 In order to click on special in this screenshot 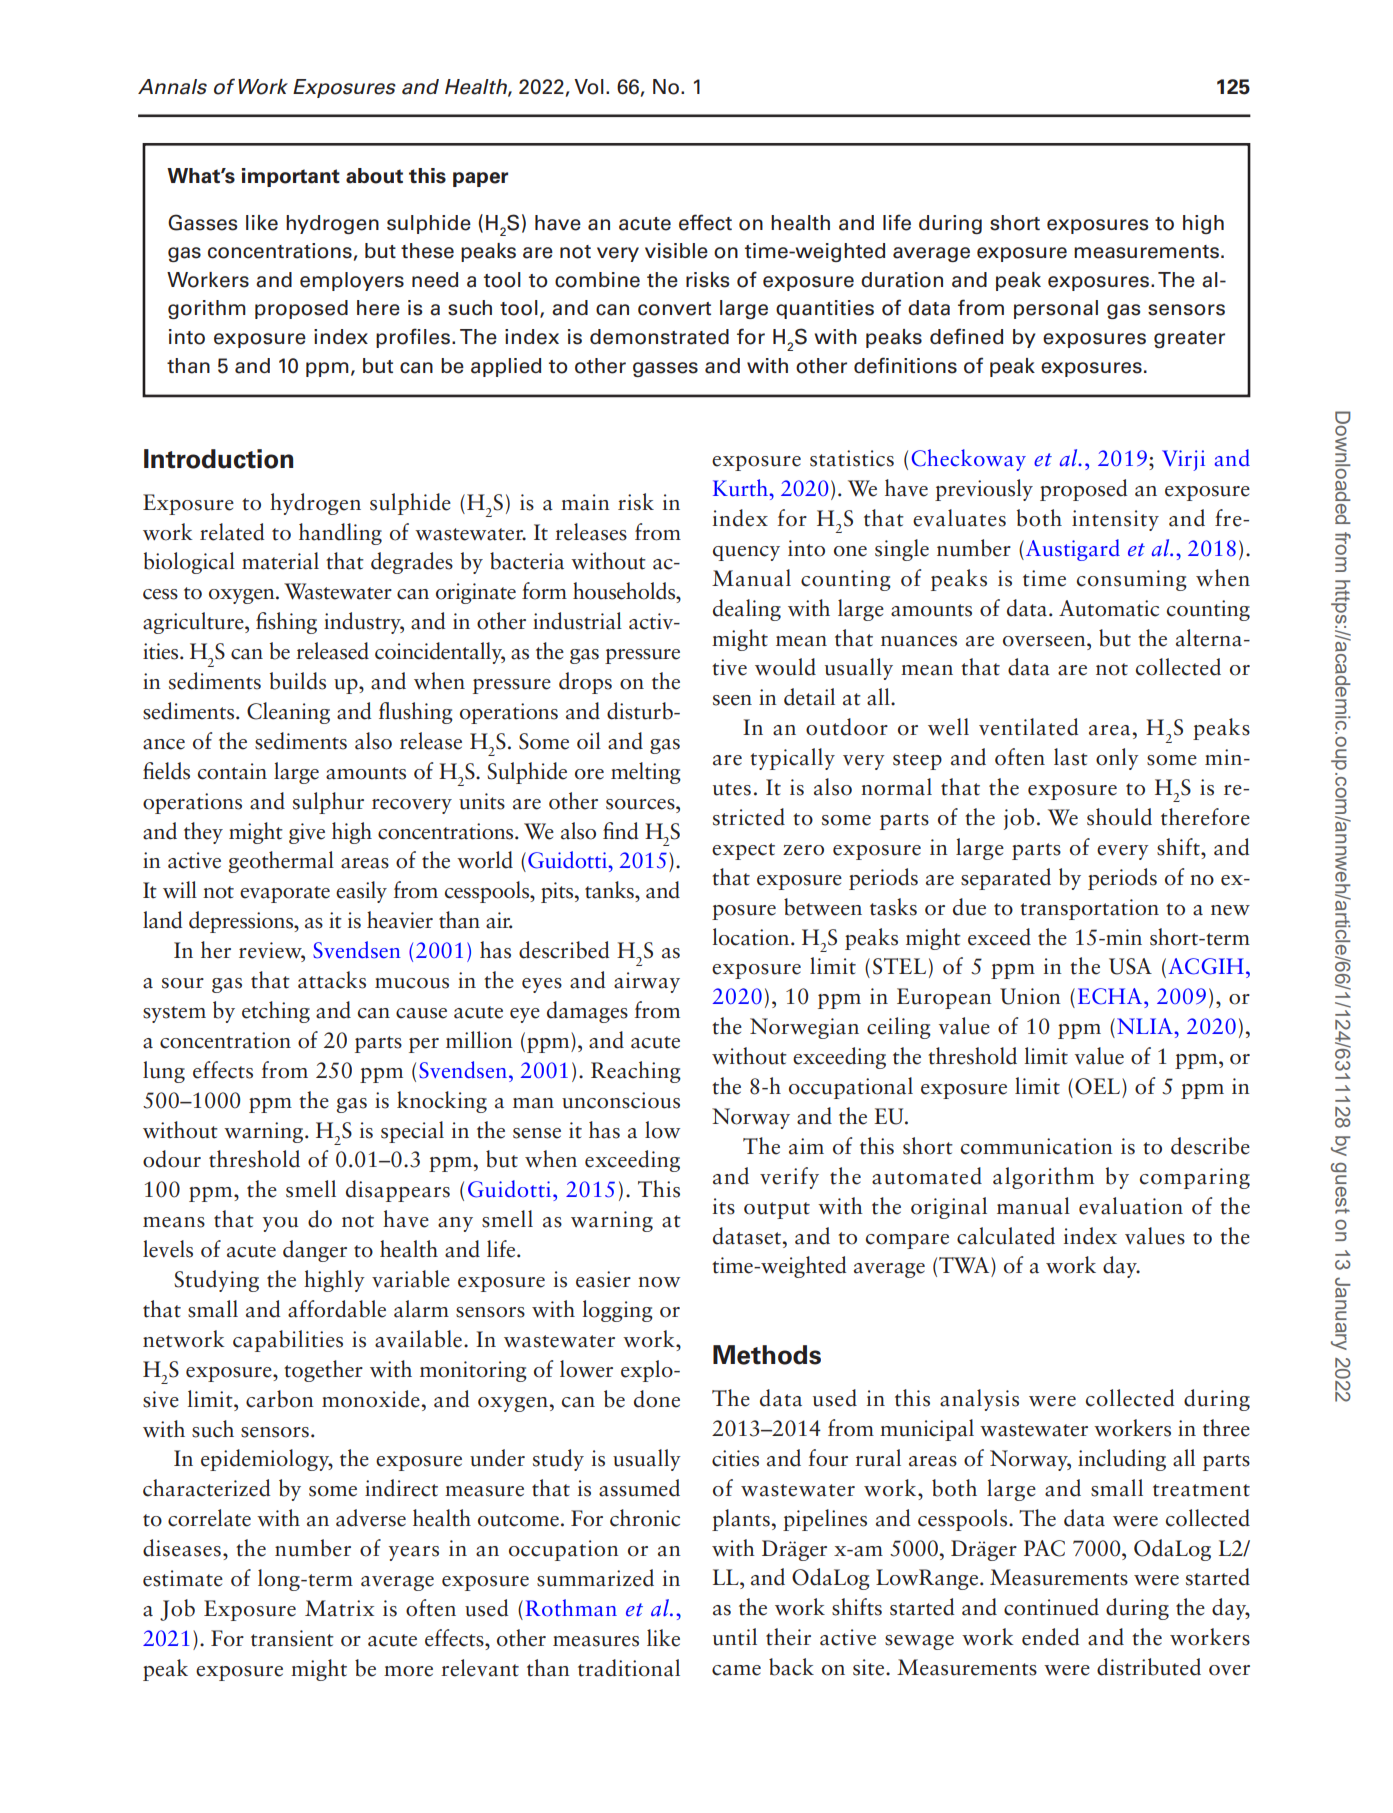, I will do `click(412, 1132)`.
